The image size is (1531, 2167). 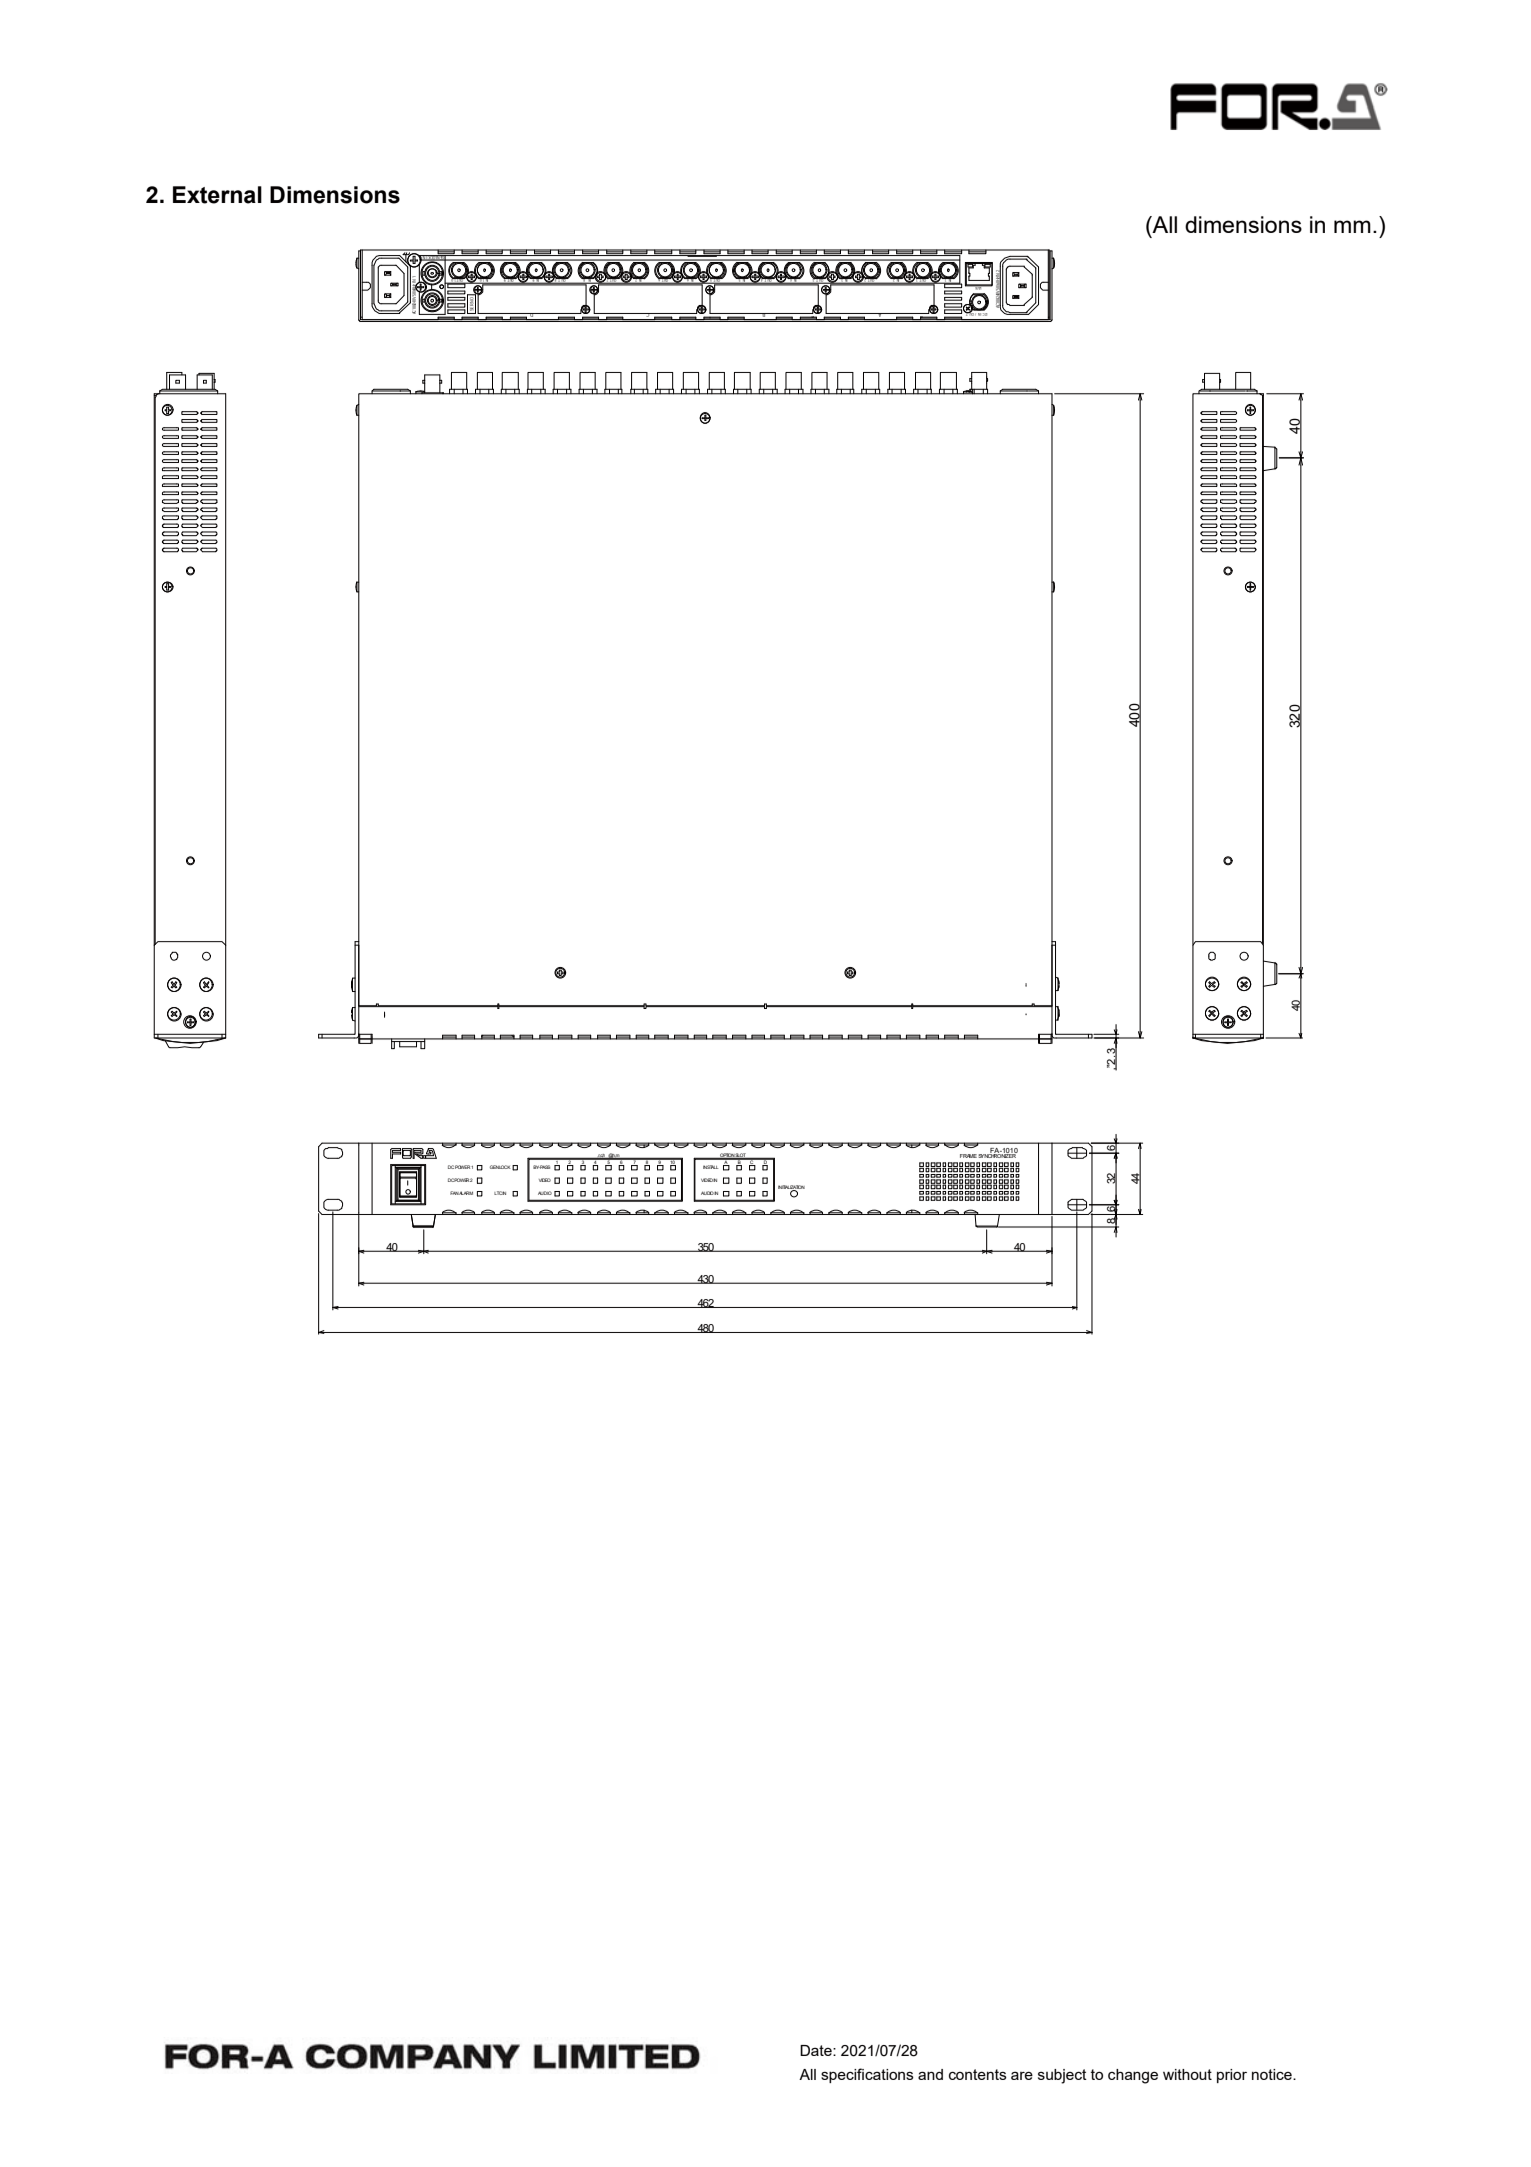 What do you see at coordinates (817, 2050) in the image?
I see `Date` at bounding box center [817, 2050].
